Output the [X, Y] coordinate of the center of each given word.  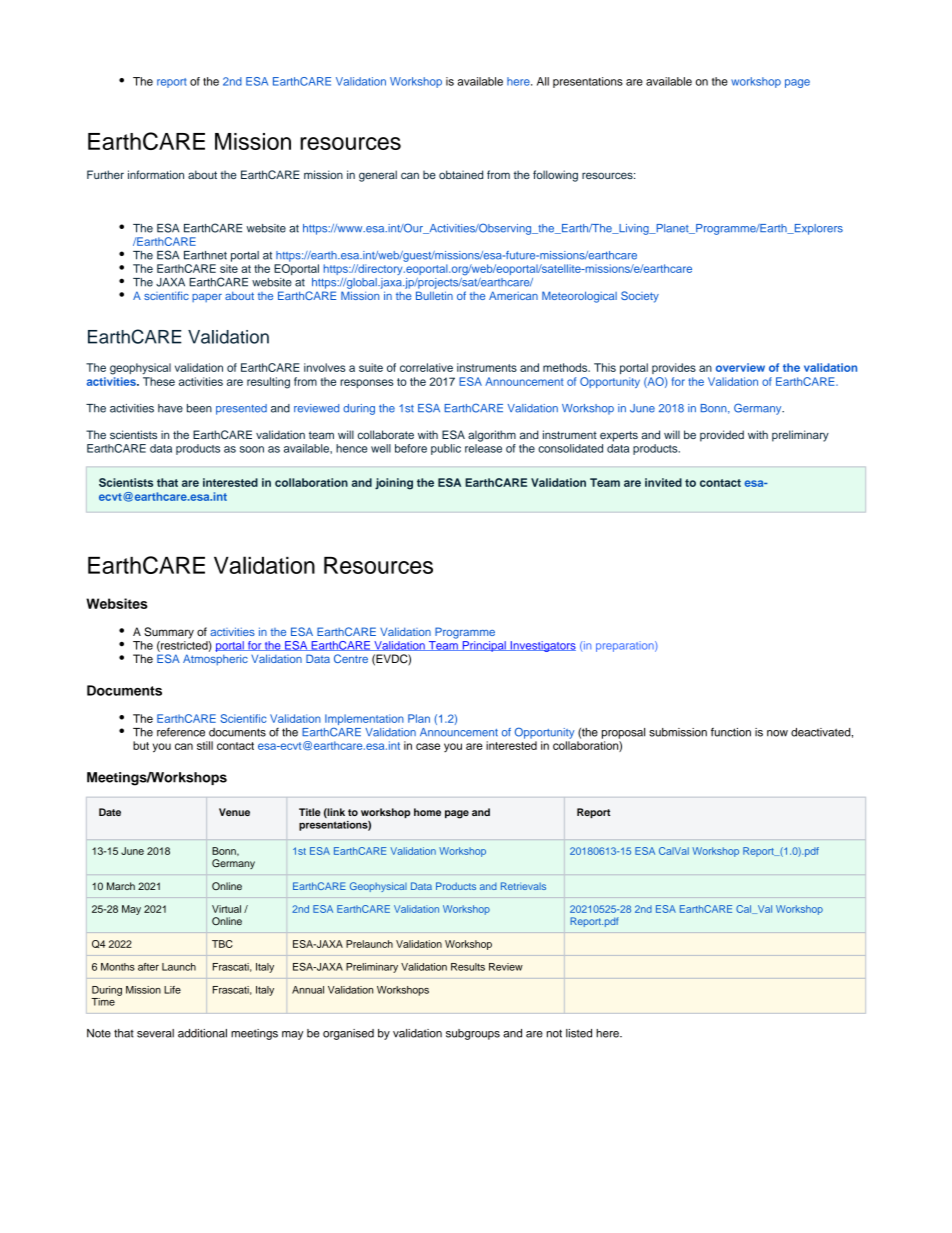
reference [181, 732]
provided [722, 436]
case [428, 746]
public [446, 449]
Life [172, 990]
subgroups [473, 1034]
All [543, 81]
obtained [461, 174]
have [170, 408]
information [156, 174]
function [731, 732]
